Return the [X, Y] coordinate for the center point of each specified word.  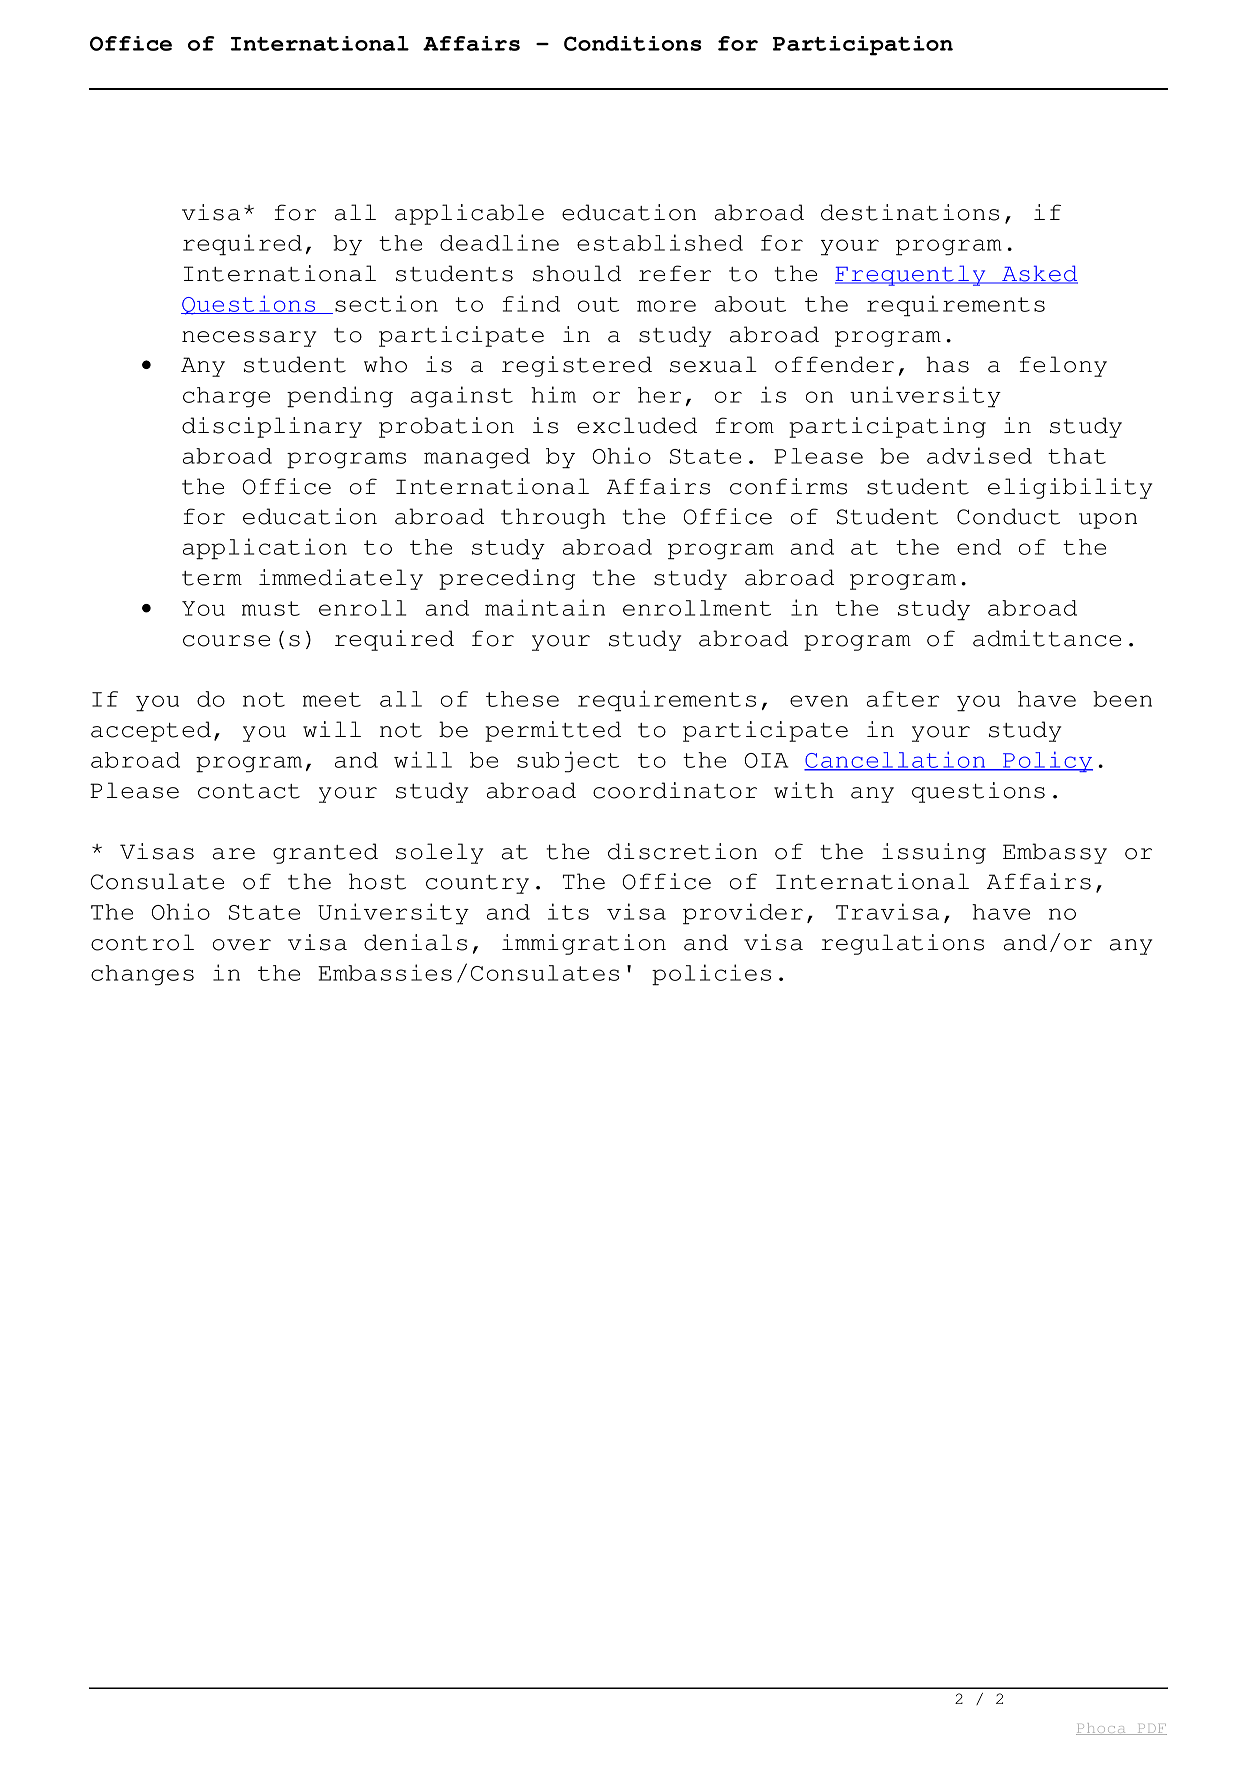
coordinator [675, 790]
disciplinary [272, 427]
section [386, 303]
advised [979, 455]
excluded [637, 425]
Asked [1039, 274]
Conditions [633, 43]
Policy [1047, 761]
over [242, 945]
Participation [863, 46]
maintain [545, 607]
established [660, 242]
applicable [469, 214]
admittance [1047, 638]
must [271, 608]
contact [249, 791]
